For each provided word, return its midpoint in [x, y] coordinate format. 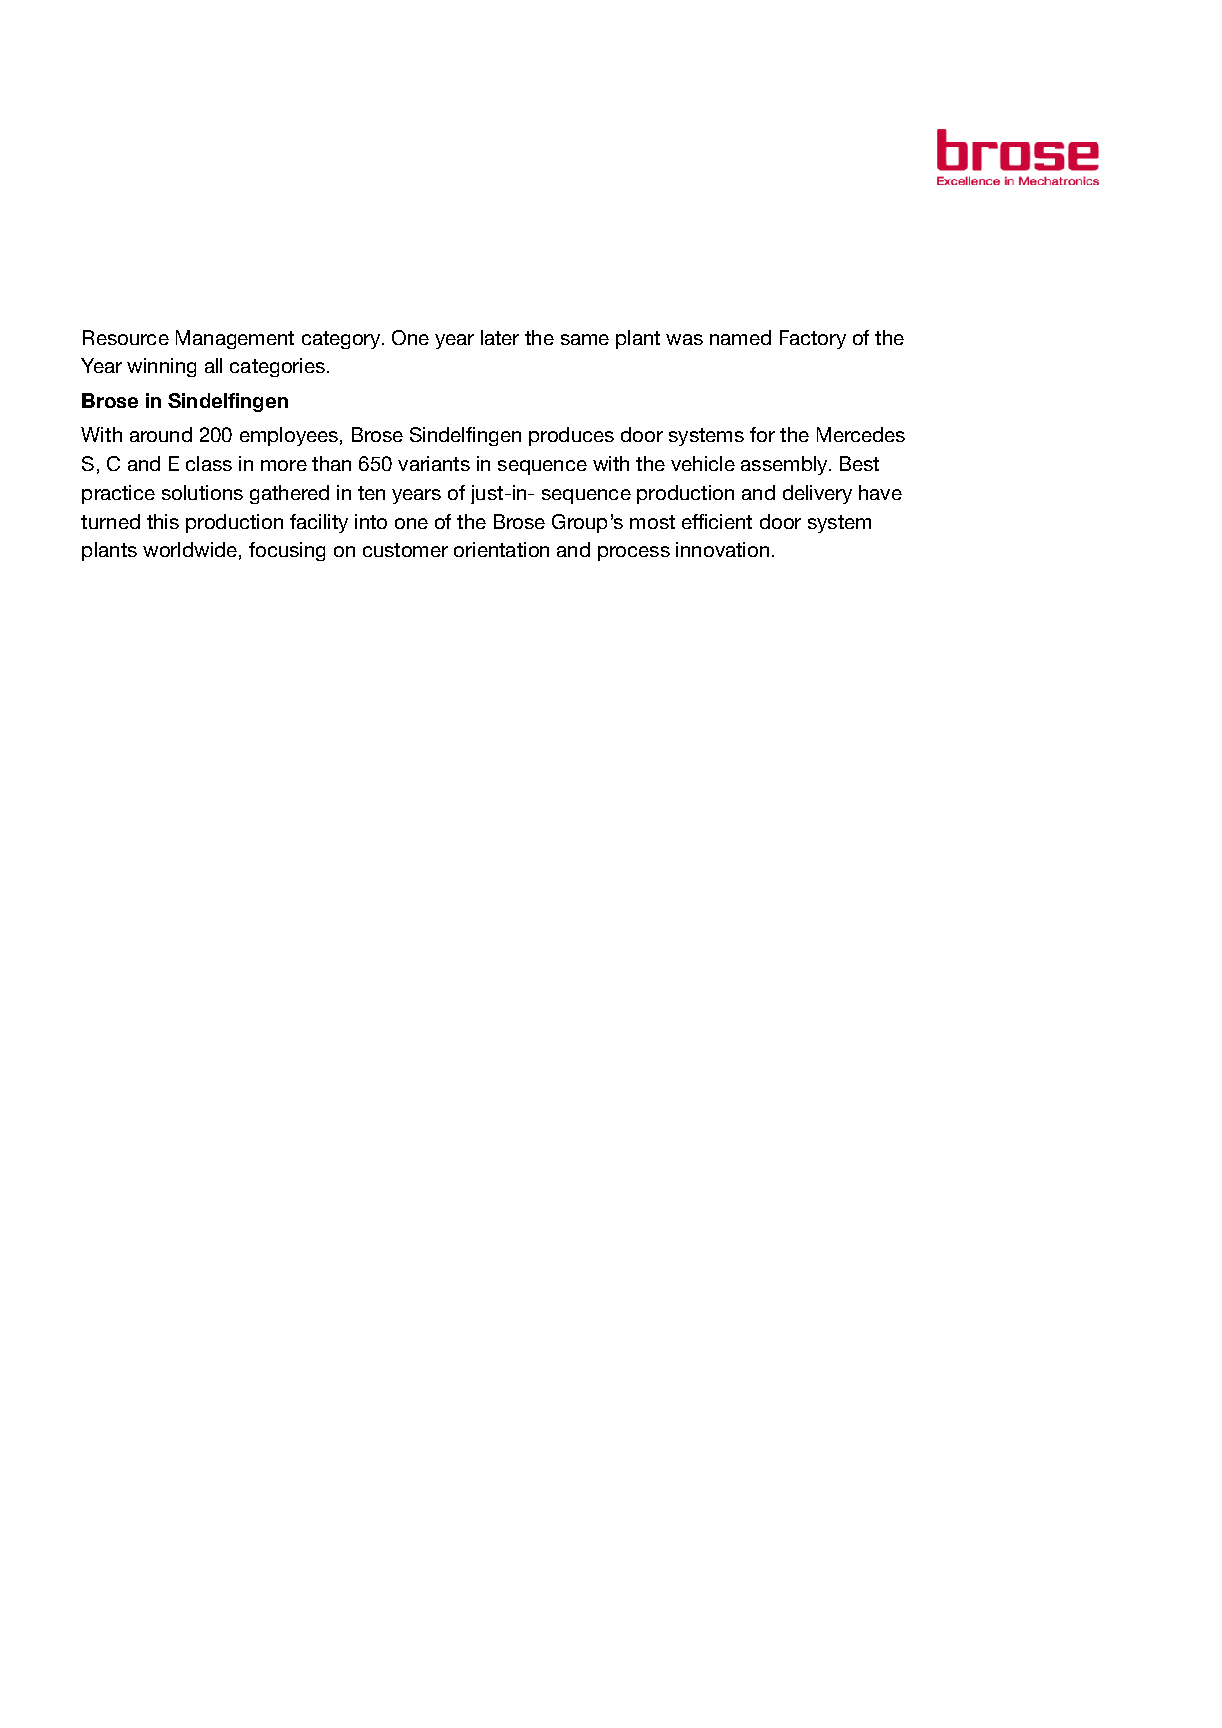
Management [235, 339]
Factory [813, 339]
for [762, 434]
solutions [202, 492]
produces [571, 436]
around [161, 434]
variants [434, 463]
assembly [785, 465]
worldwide [190, 549]
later [500, 337]
